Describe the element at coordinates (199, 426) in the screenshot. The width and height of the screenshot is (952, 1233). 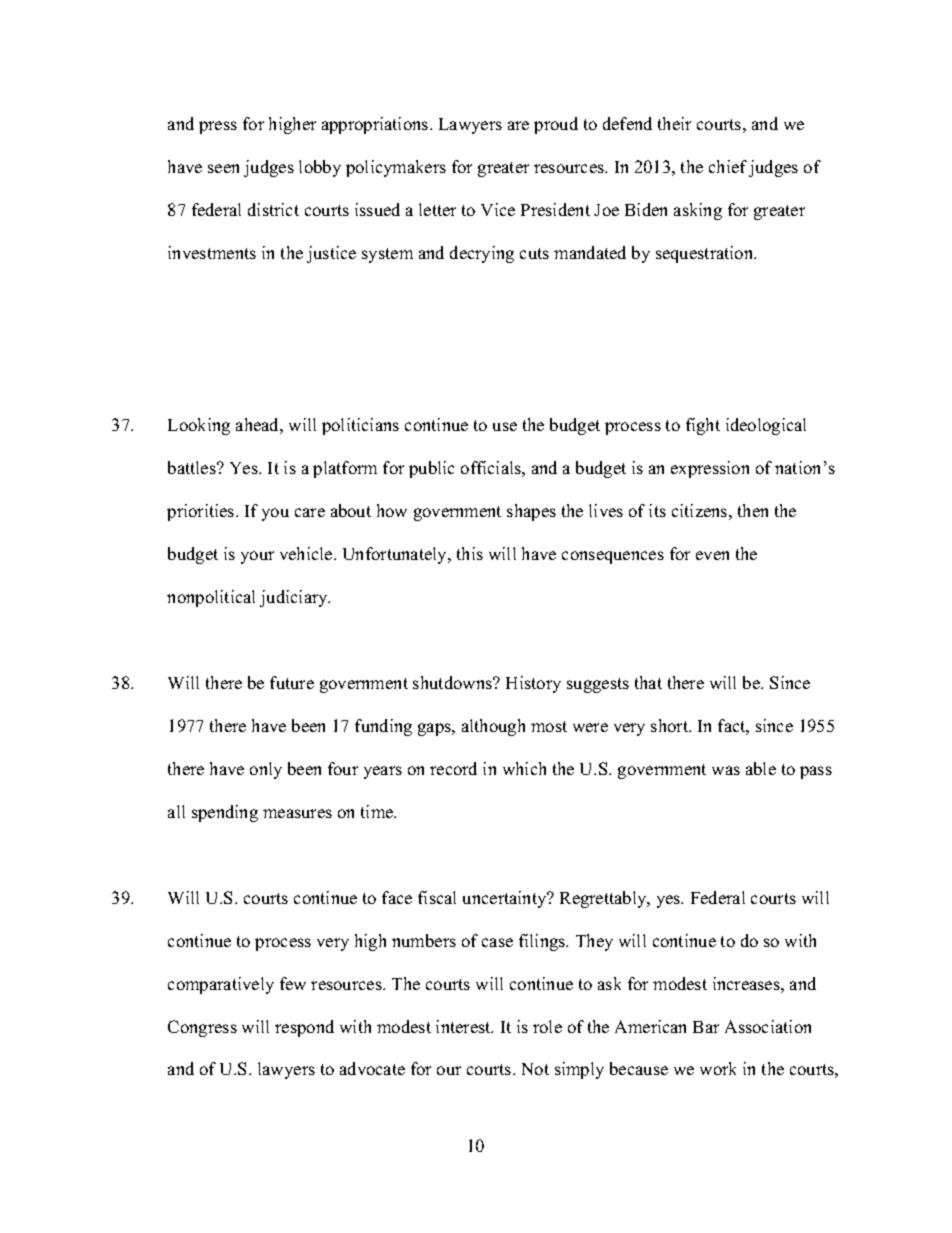
I see `Looking` at that location.
